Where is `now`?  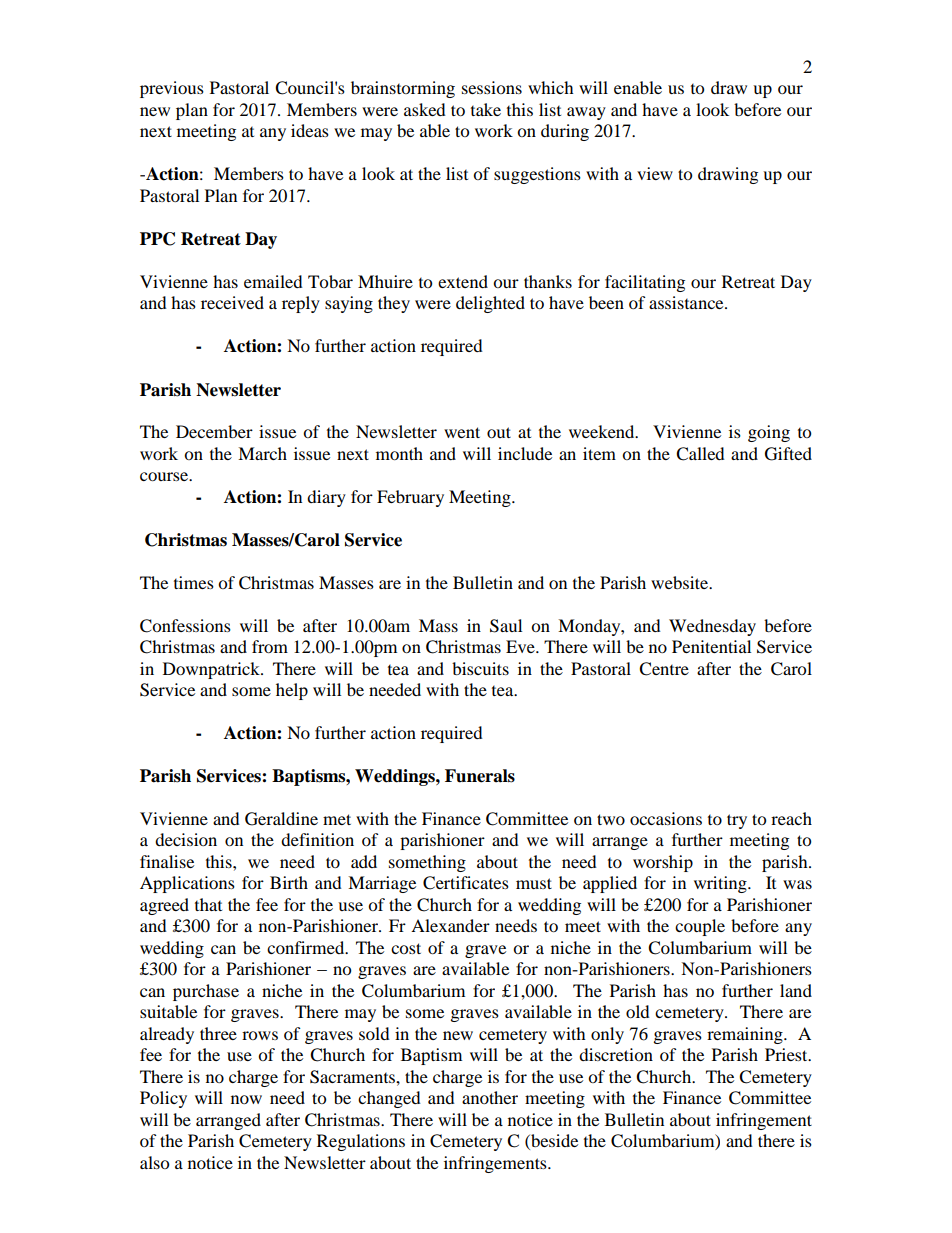 now is located at coordinates (246, 1099).
